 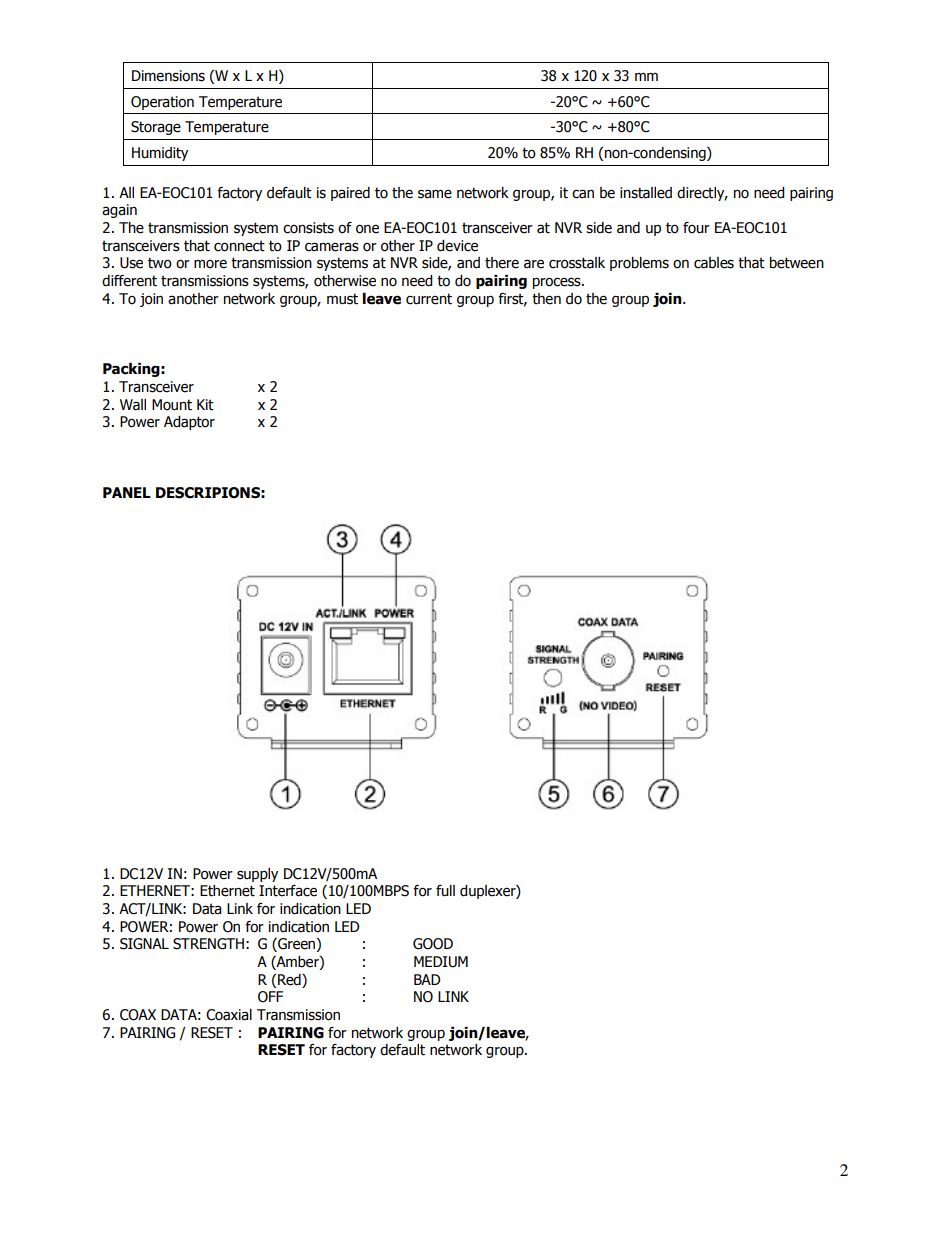 I want to click on cables, so click(x=714, y=263).
